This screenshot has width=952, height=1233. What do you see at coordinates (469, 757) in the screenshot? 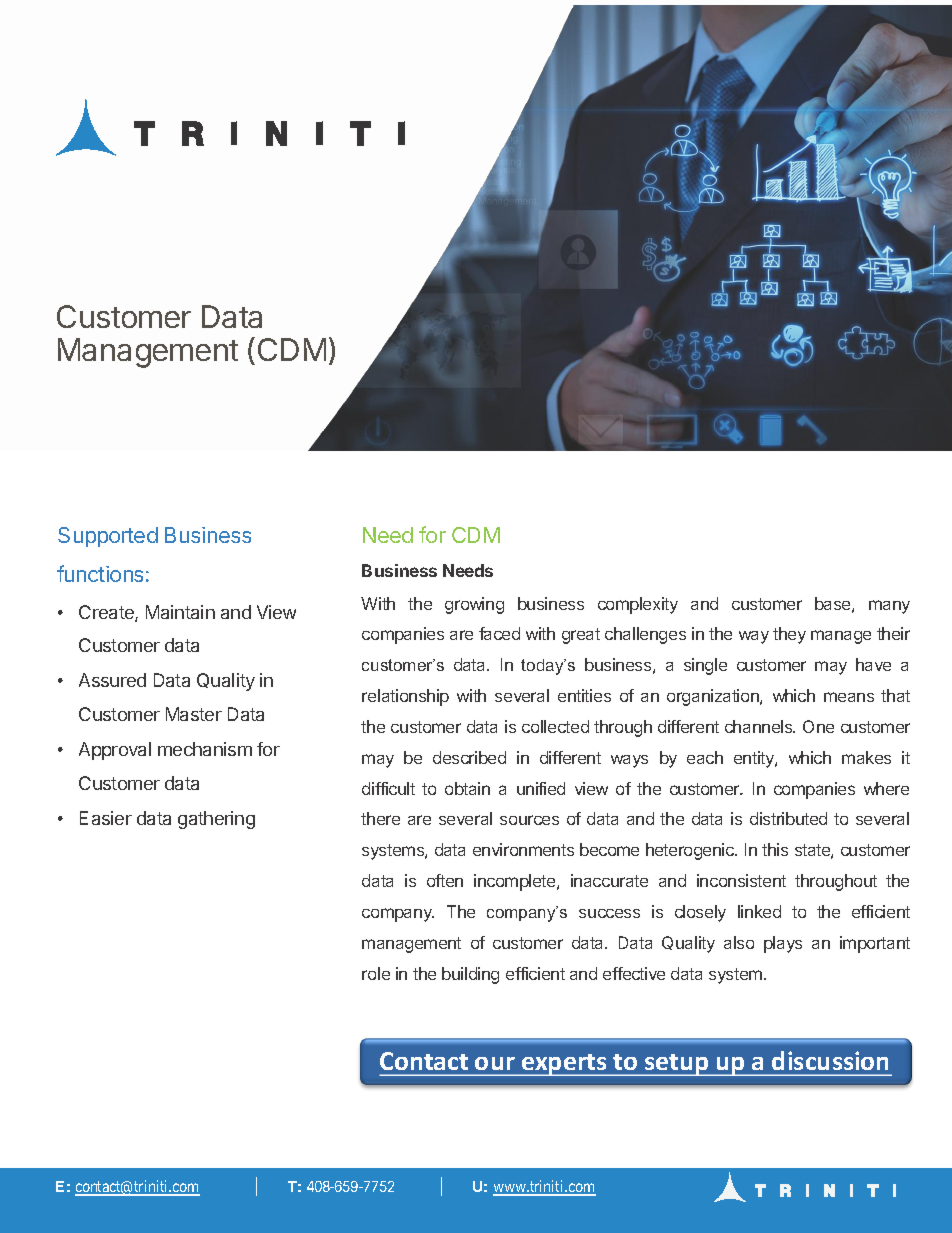
I see `described` at bounding box center [469, 757].
